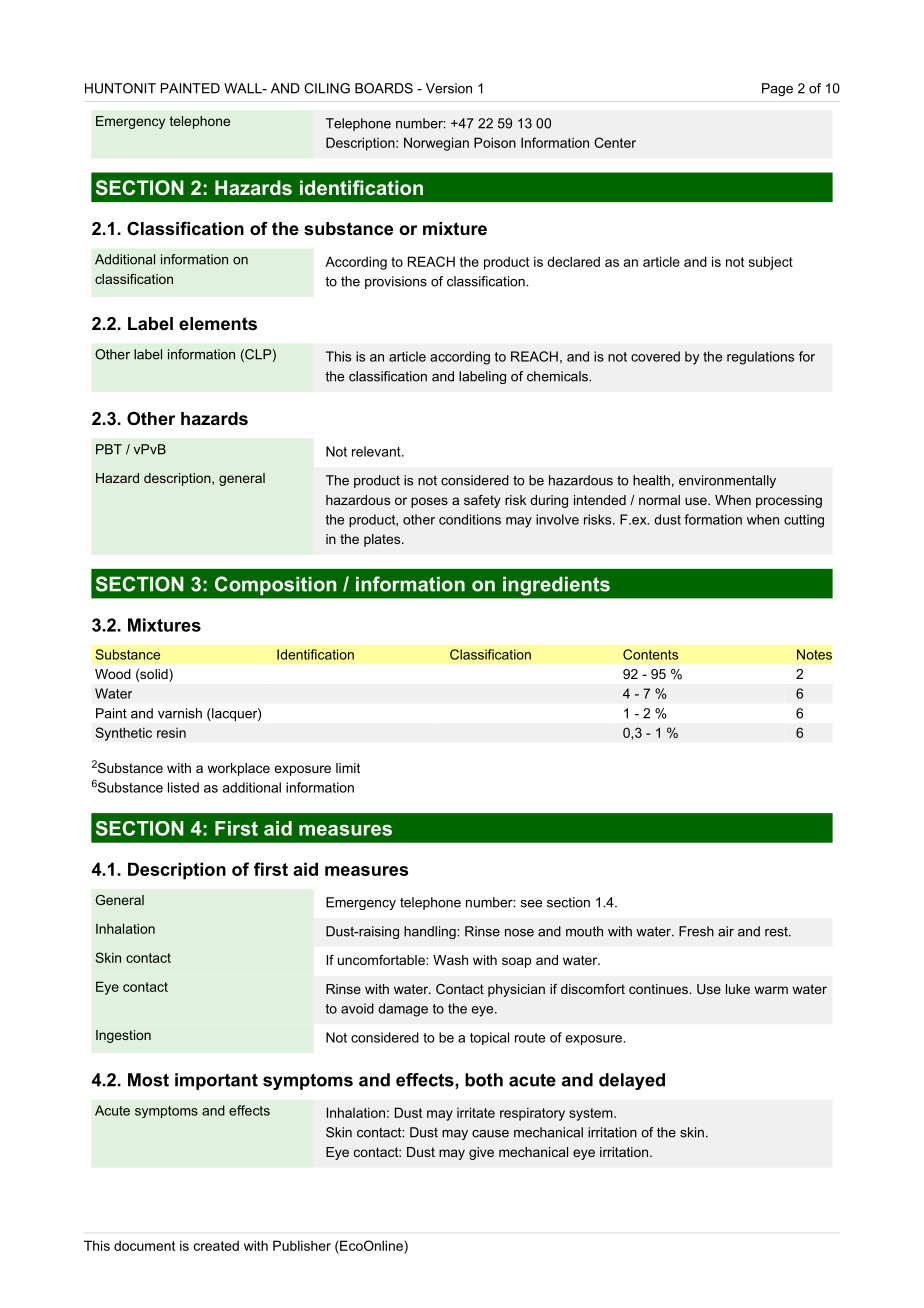  What do you see at coordinates (348, 768) in the screenshot?
I see `limit` at bounding box center [348, 768].
